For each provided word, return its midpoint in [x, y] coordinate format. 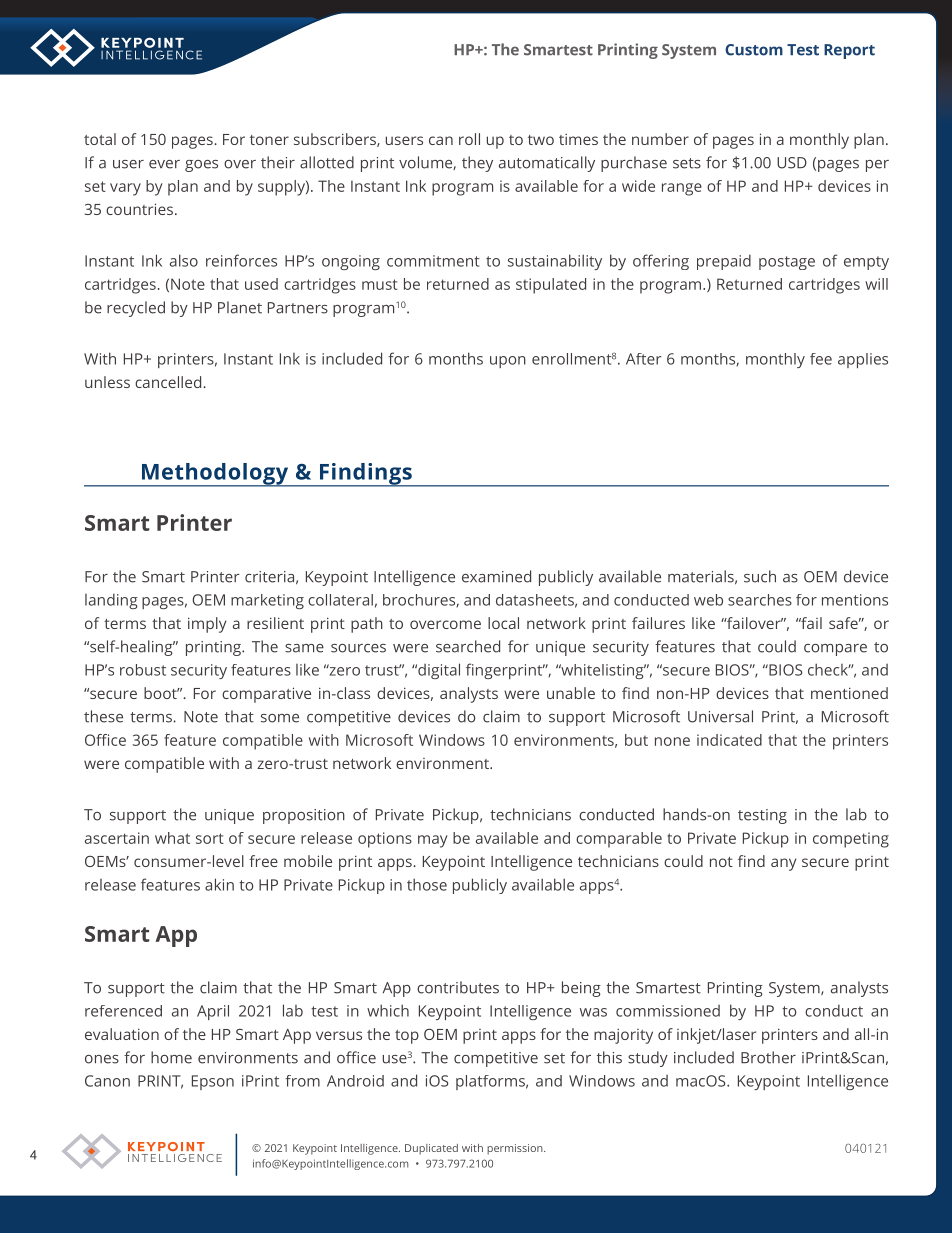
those [427, 884]
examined [496, 576]
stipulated [551, 286]
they [477, 164]
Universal [720, 716]
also [184, 260]
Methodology [215, 475]
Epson [213, 1082]
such [760, 576]
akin [219, 884]
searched [468, 646]
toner [269, 140]
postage [787, 263]
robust [143, 670]
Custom [754, 50]
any [784, 864]
